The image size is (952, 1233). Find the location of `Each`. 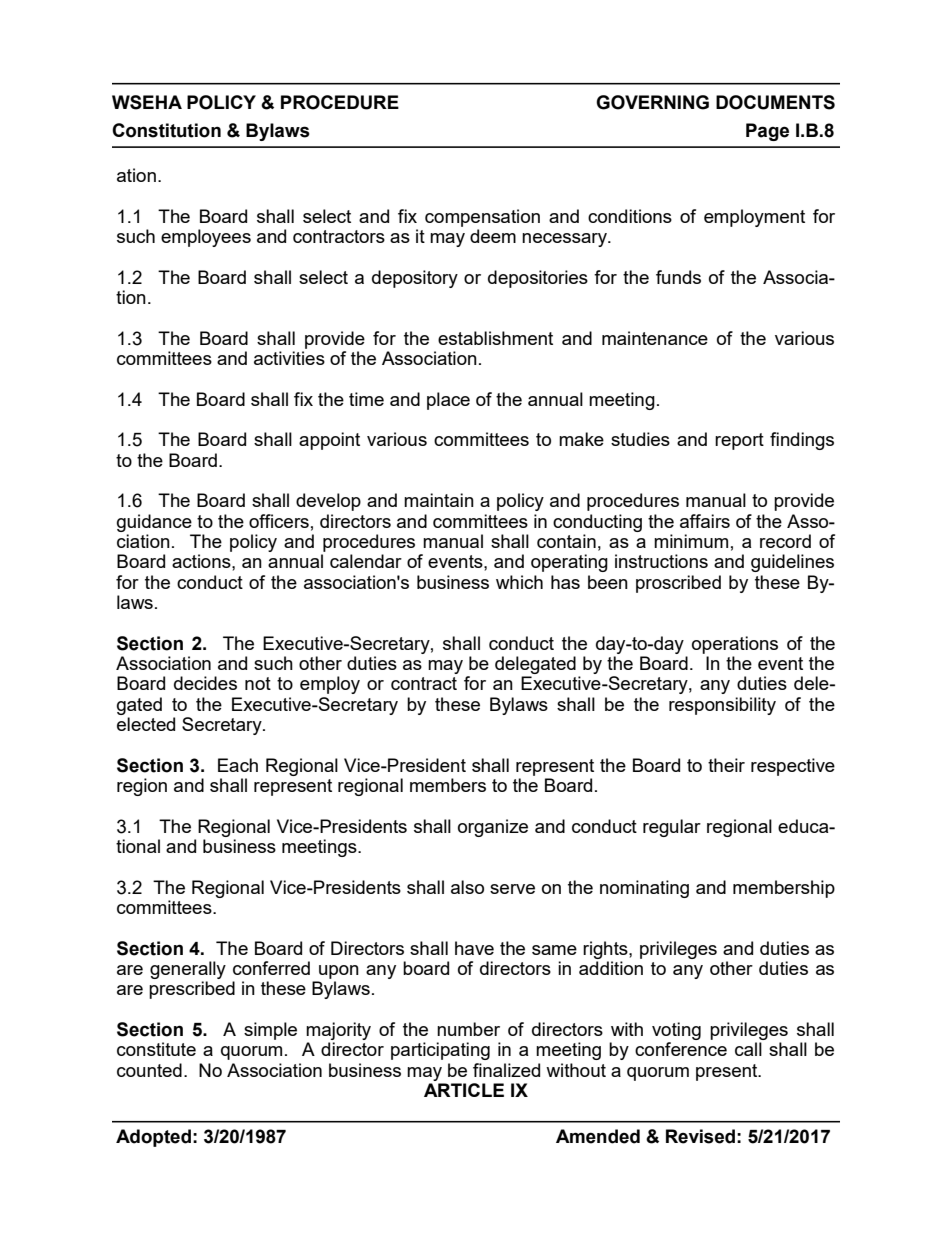

Each is located at coordinates (238, 765).
